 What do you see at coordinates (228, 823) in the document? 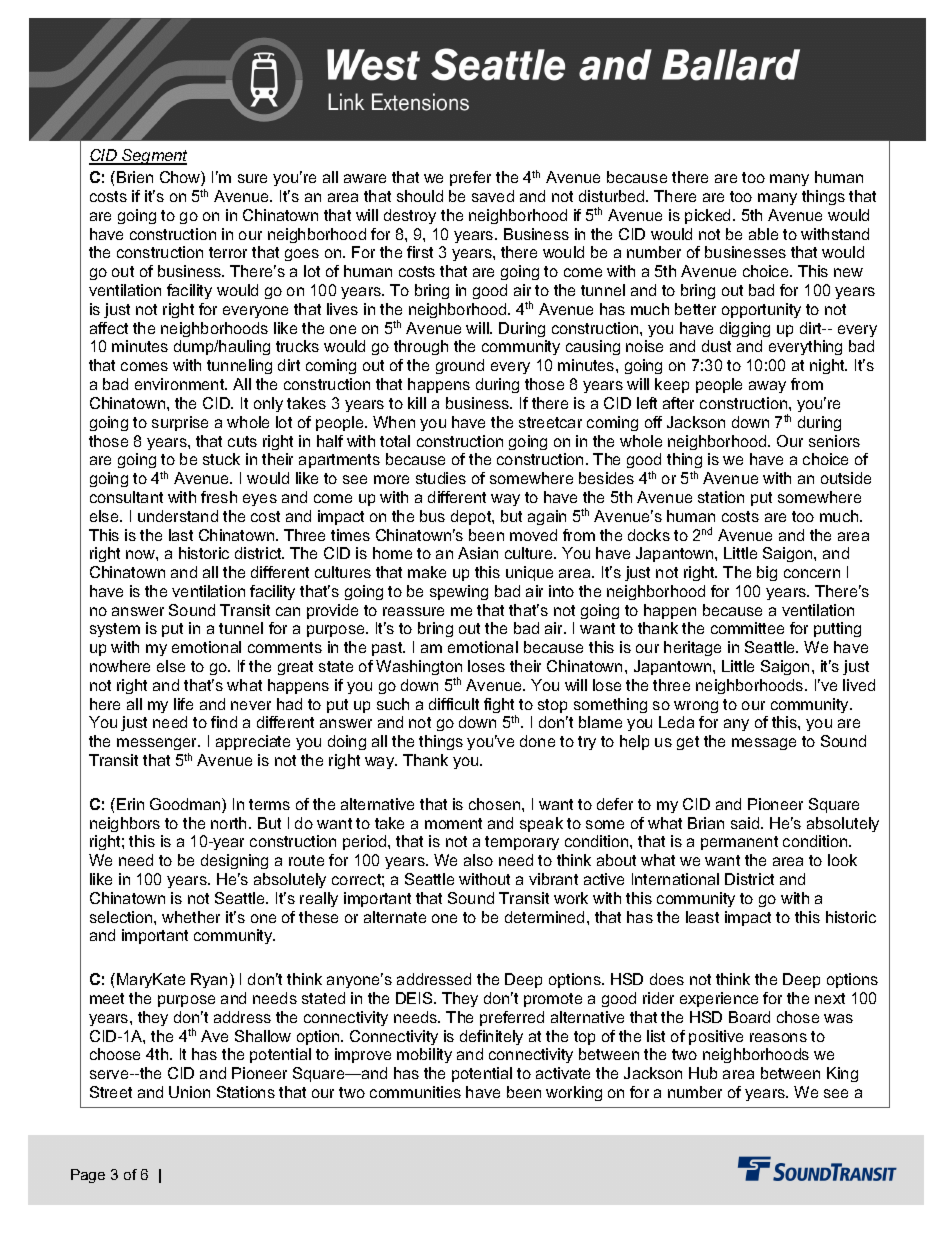
I see `north` at bounding box center [228, 823].
